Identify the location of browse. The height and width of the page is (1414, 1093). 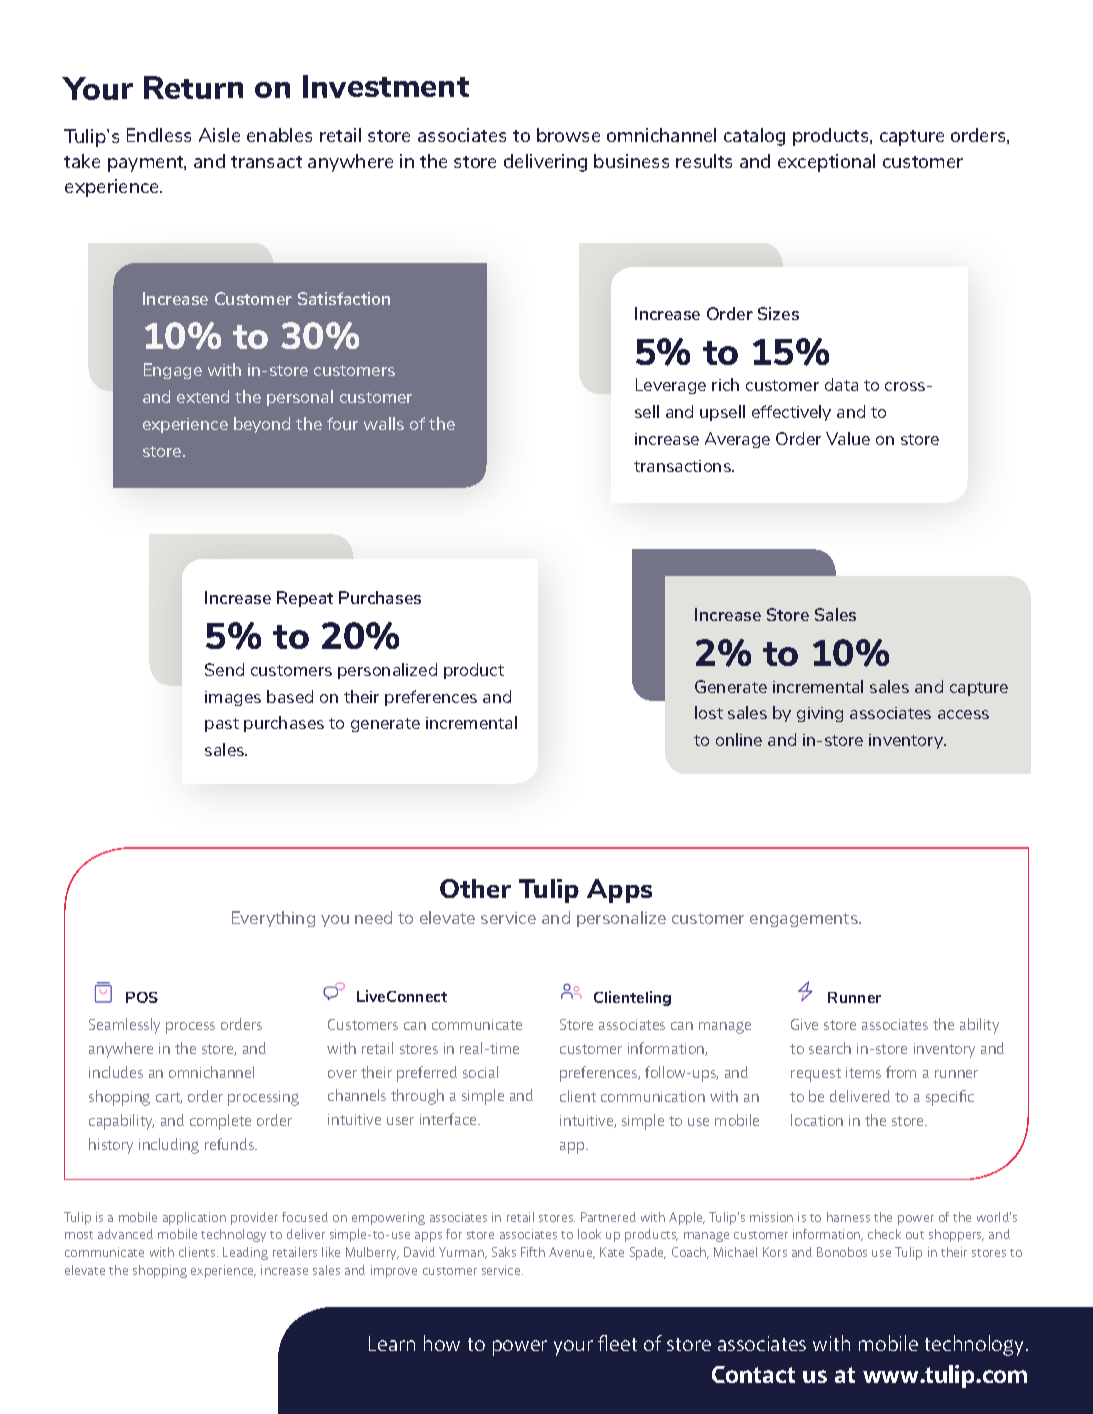
(568, 135).
